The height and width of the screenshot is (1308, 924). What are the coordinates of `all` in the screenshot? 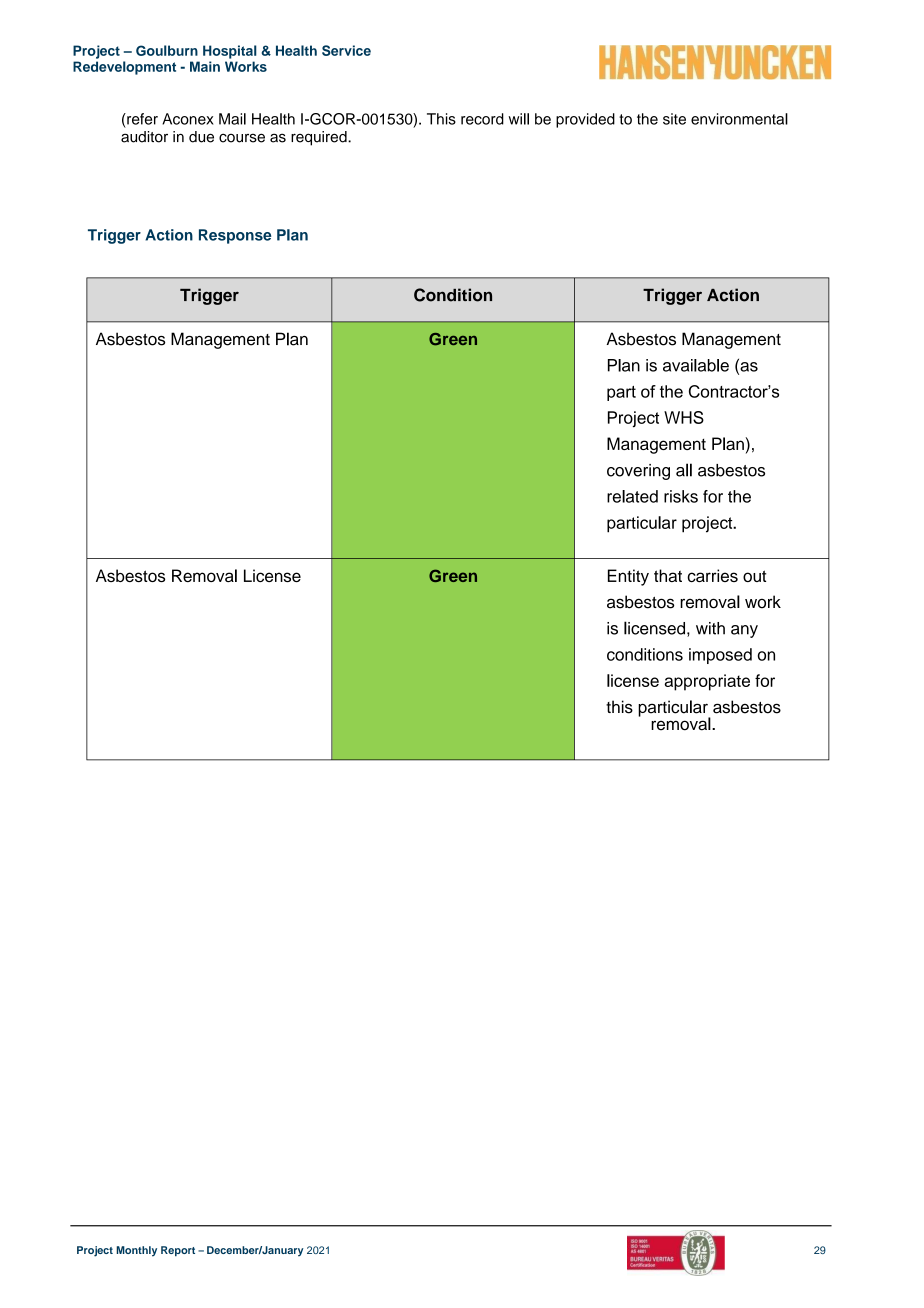 It's located at (684, 470).
